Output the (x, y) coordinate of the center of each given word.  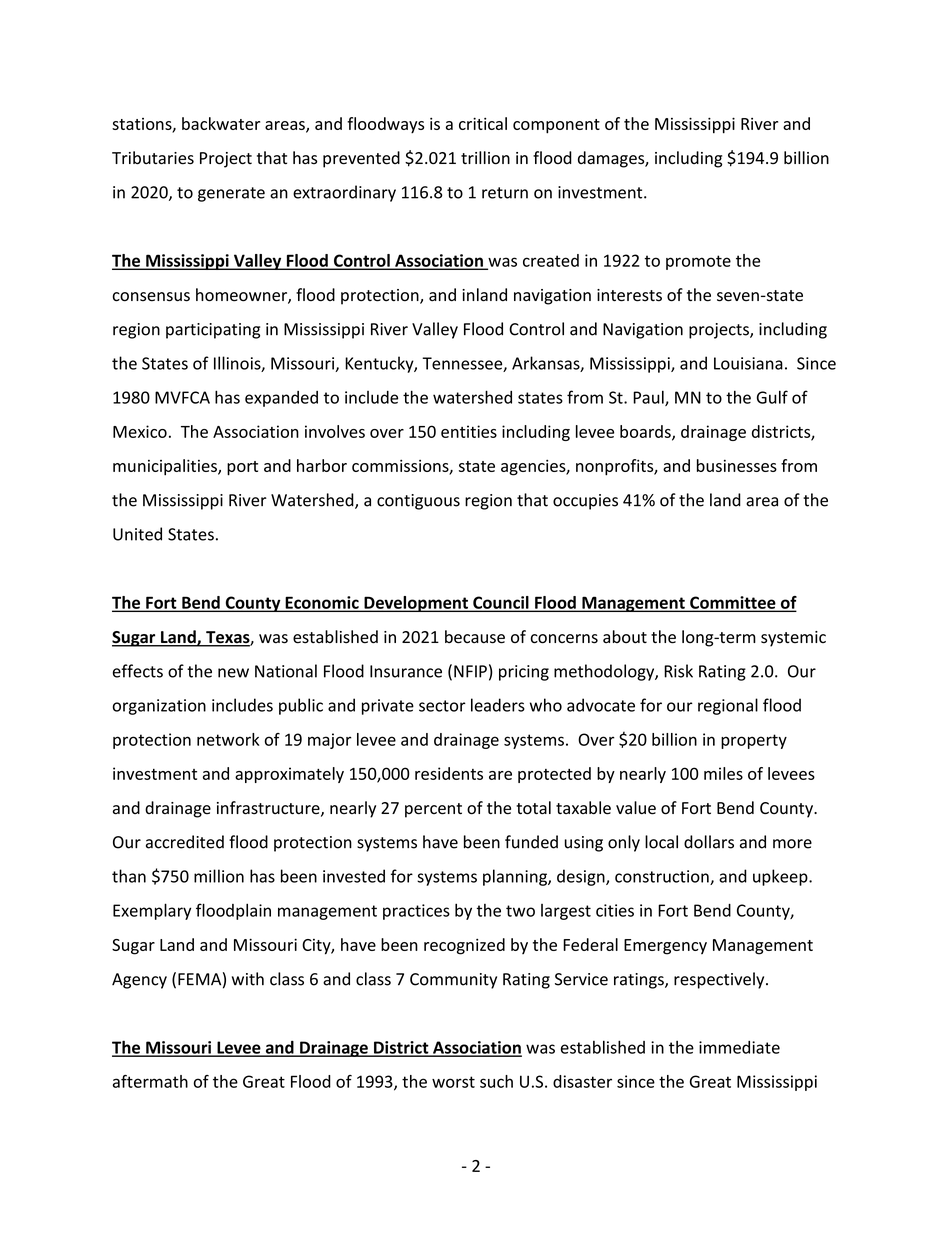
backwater (221, 123)
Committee (733, 603)
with (248, 979)
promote (698, 262)
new (233, 673)
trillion (485, 158)
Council (501, 603)
